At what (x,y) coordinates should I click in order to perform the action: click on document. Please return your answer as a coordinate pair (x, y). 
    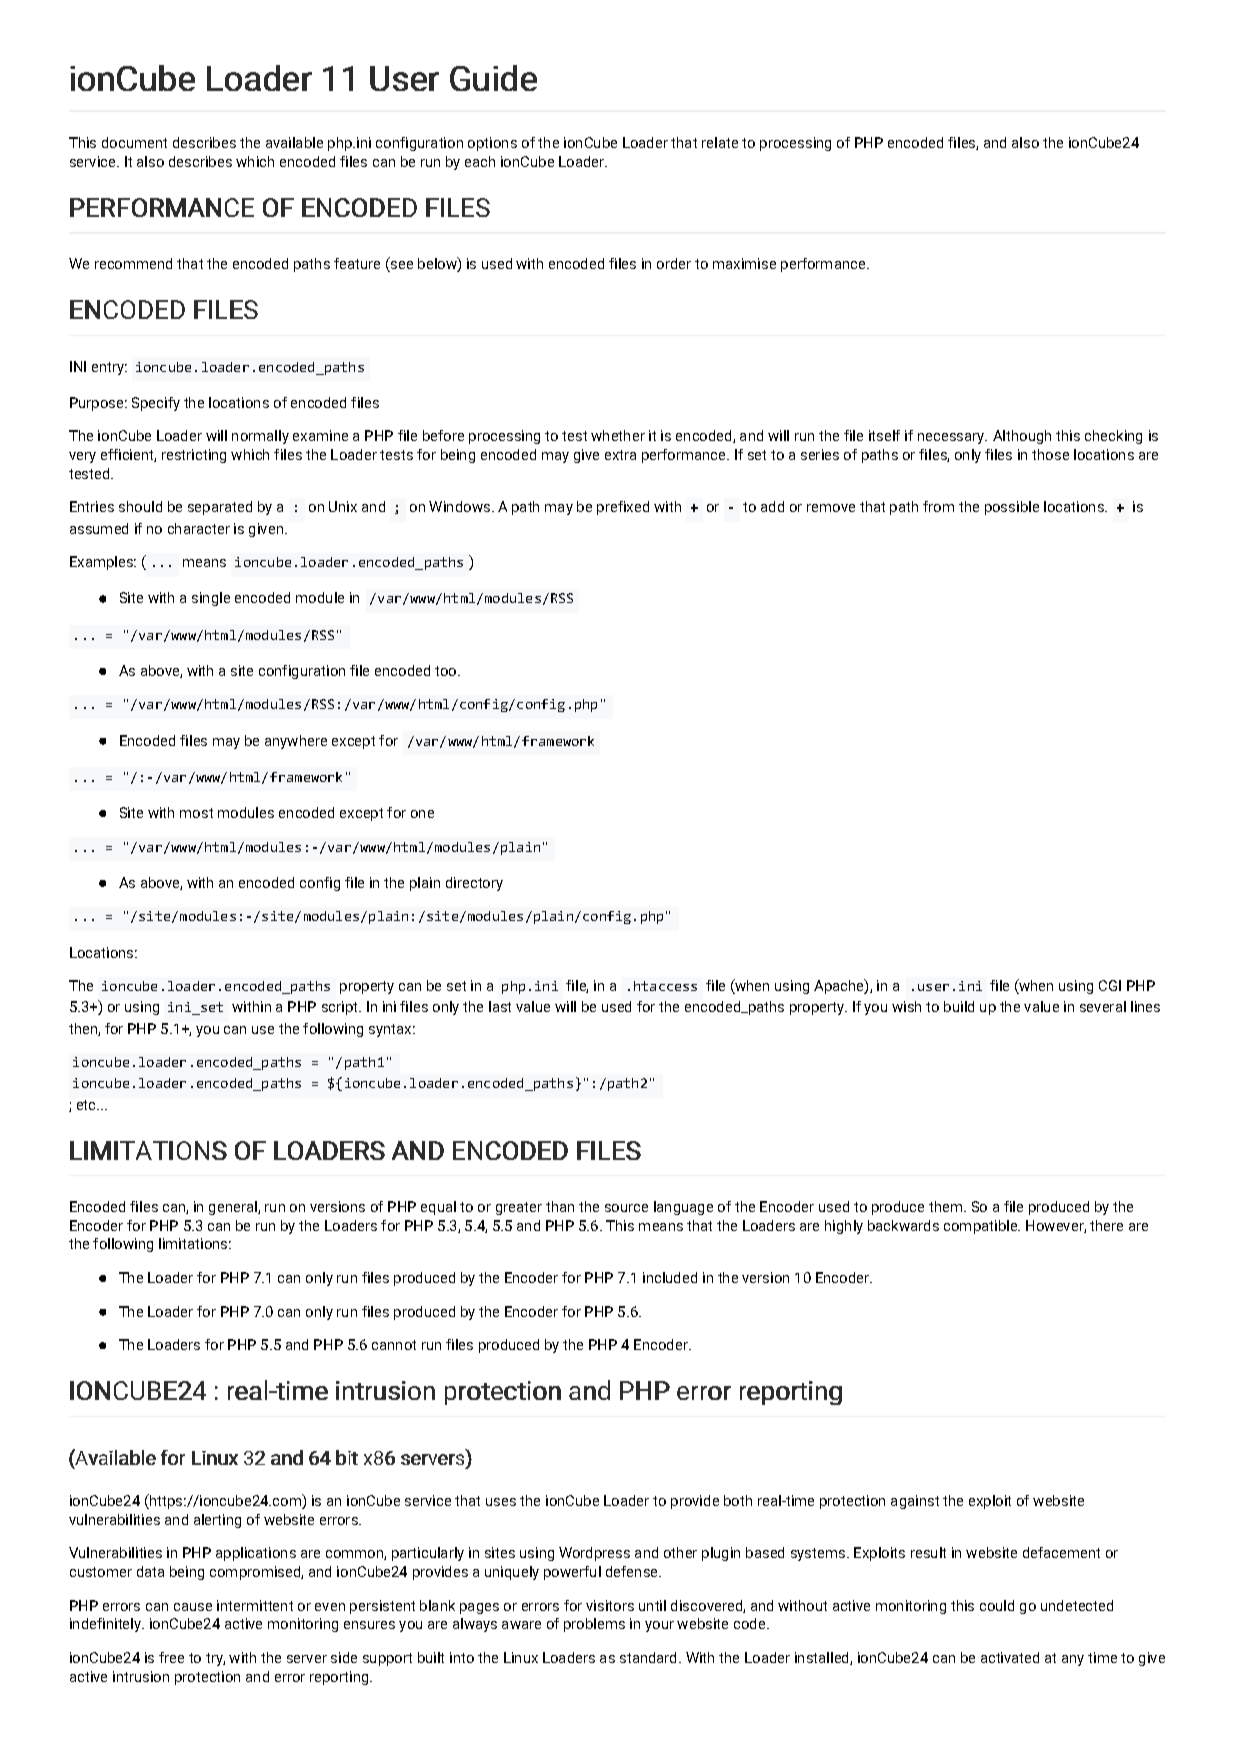
    Looking at the image, I should click on (134, 142).
